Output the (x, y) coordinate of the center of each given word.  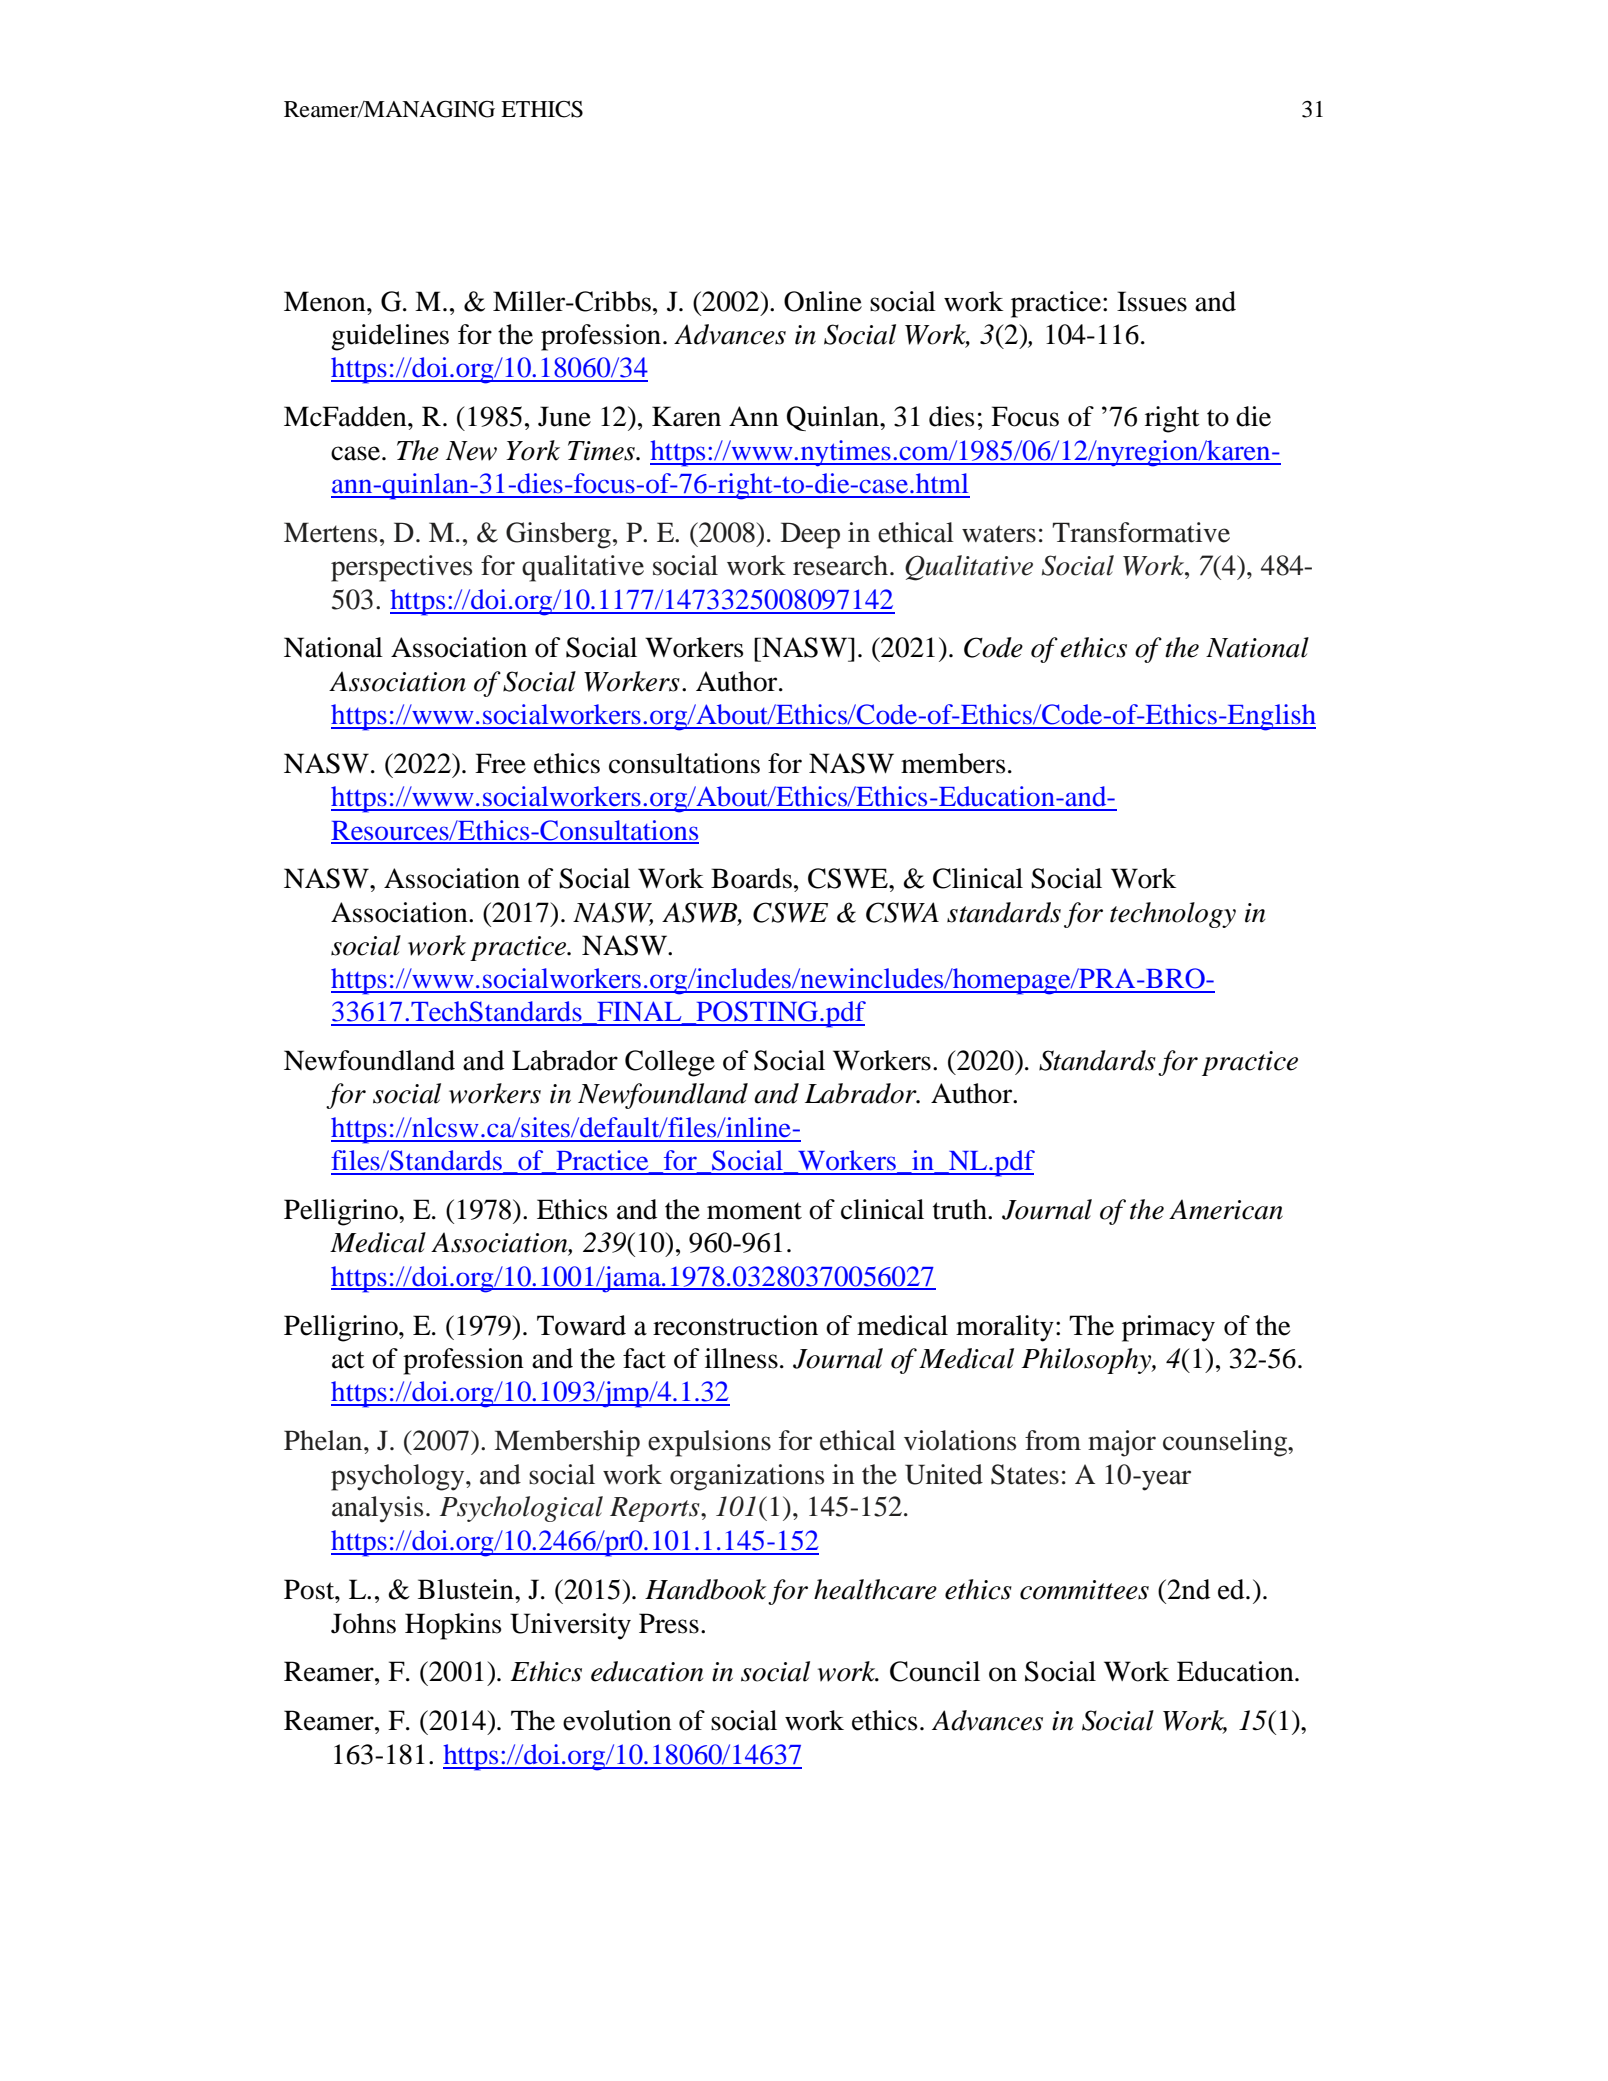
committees (1084, 1590)
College (670, 1063)
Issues (1152, 301)
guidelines (390, 337)
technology (1173, 915)
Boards (751, 878)
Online (823, 301)
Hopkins (453, 1626)
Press (669, 1623)
